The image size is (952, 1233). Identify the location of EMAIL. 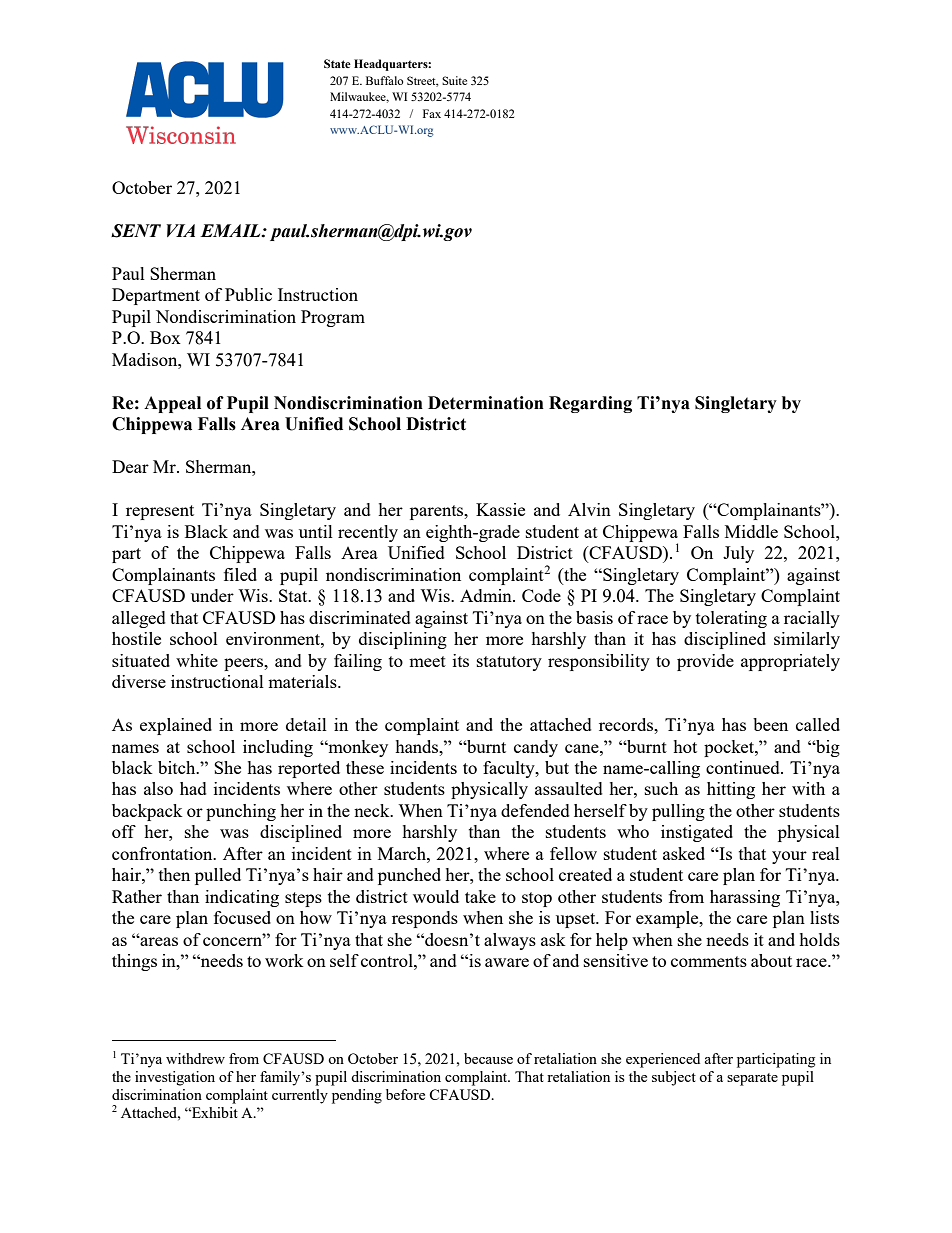
(231, 230).
